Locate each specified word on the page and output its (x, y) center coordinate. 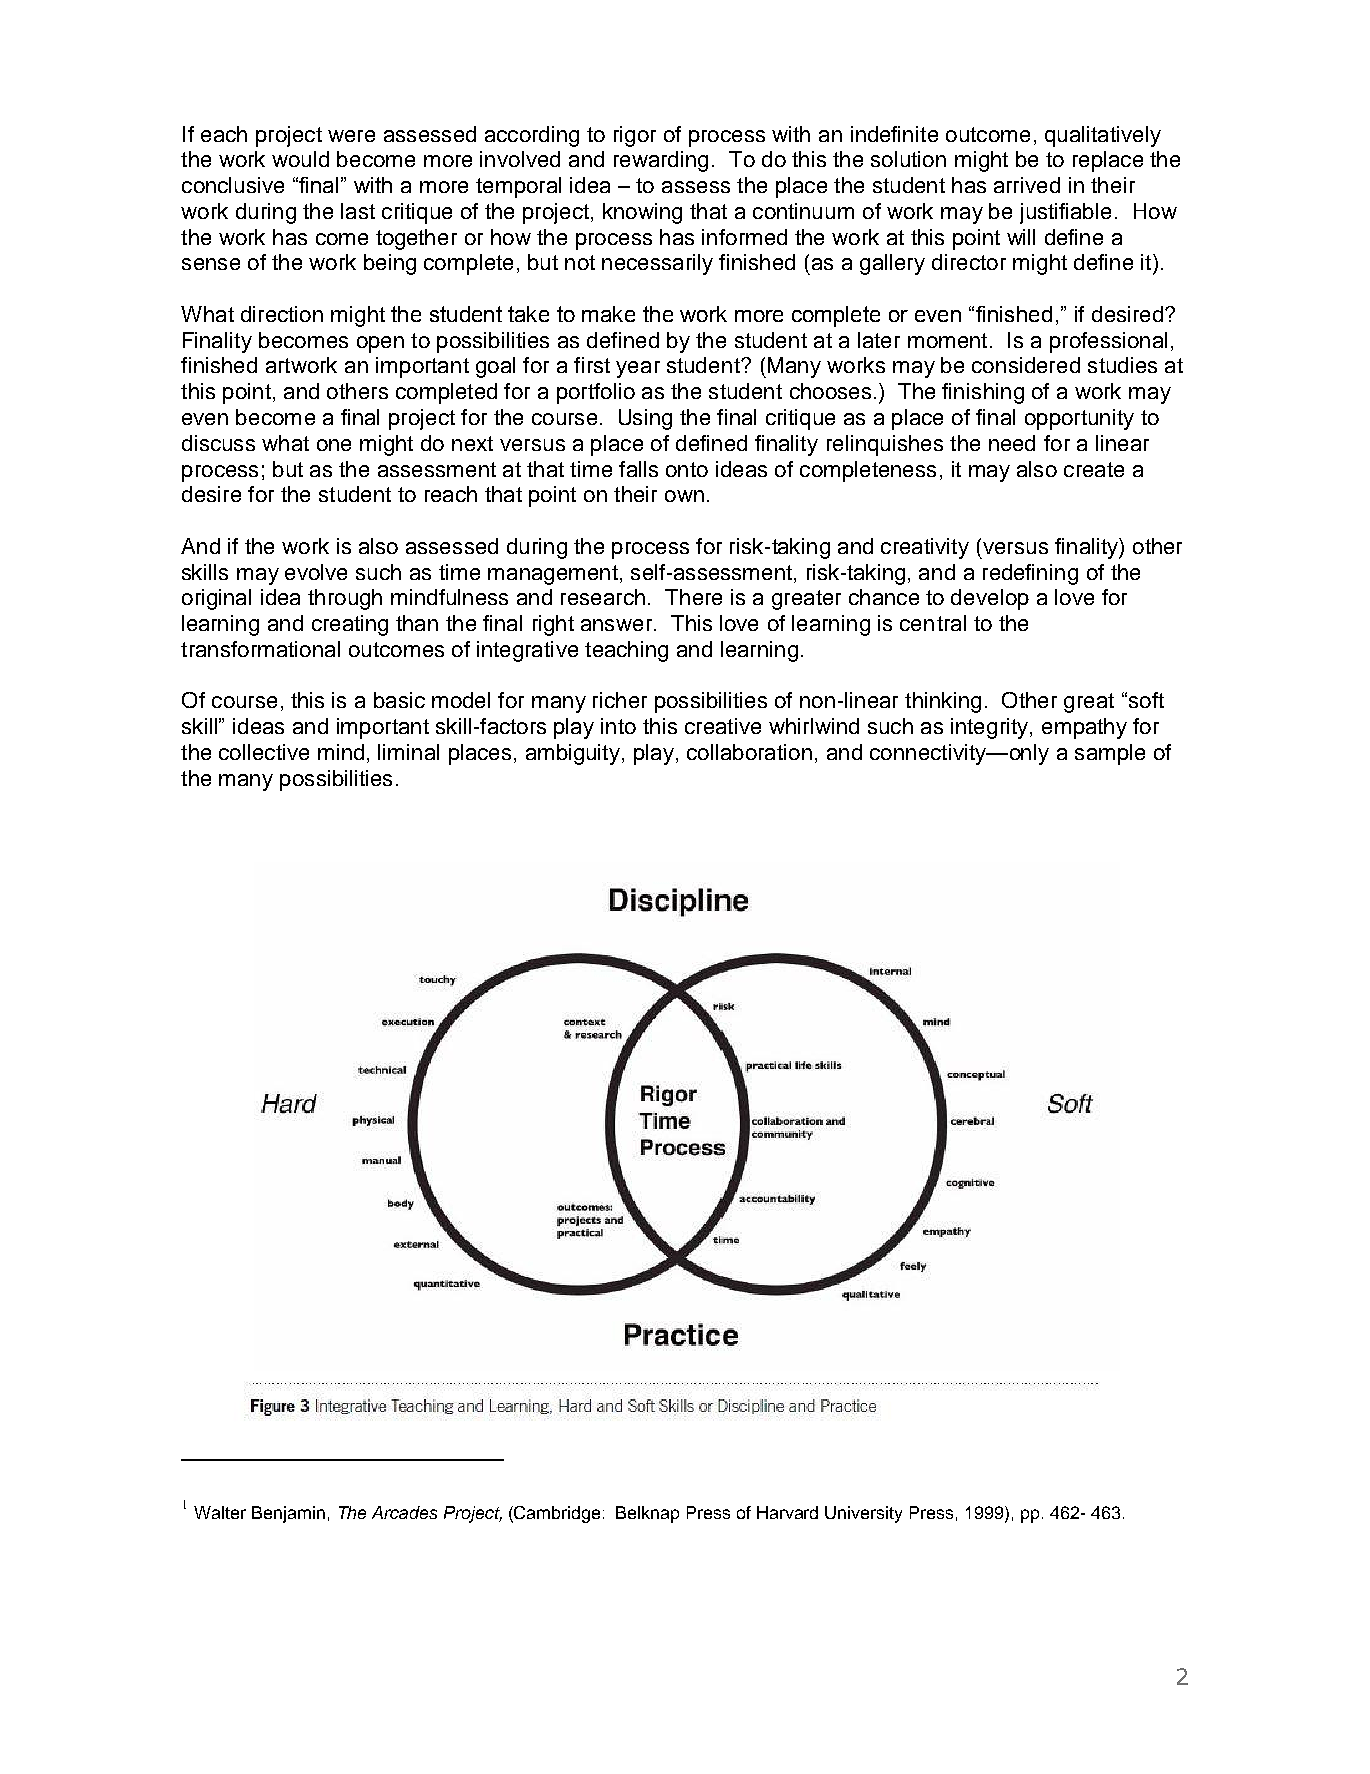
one (334, 445)
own (684, 496)
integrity (991, 728)
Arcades (404, 1512)
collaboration (749, 752)
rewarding (661, 161)
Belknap (647, 1514)
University (863, 1514)
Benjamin (288, 1514)
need (1012, 443)
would (300, 159)
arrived (1027, 185)
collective (264, 752)
